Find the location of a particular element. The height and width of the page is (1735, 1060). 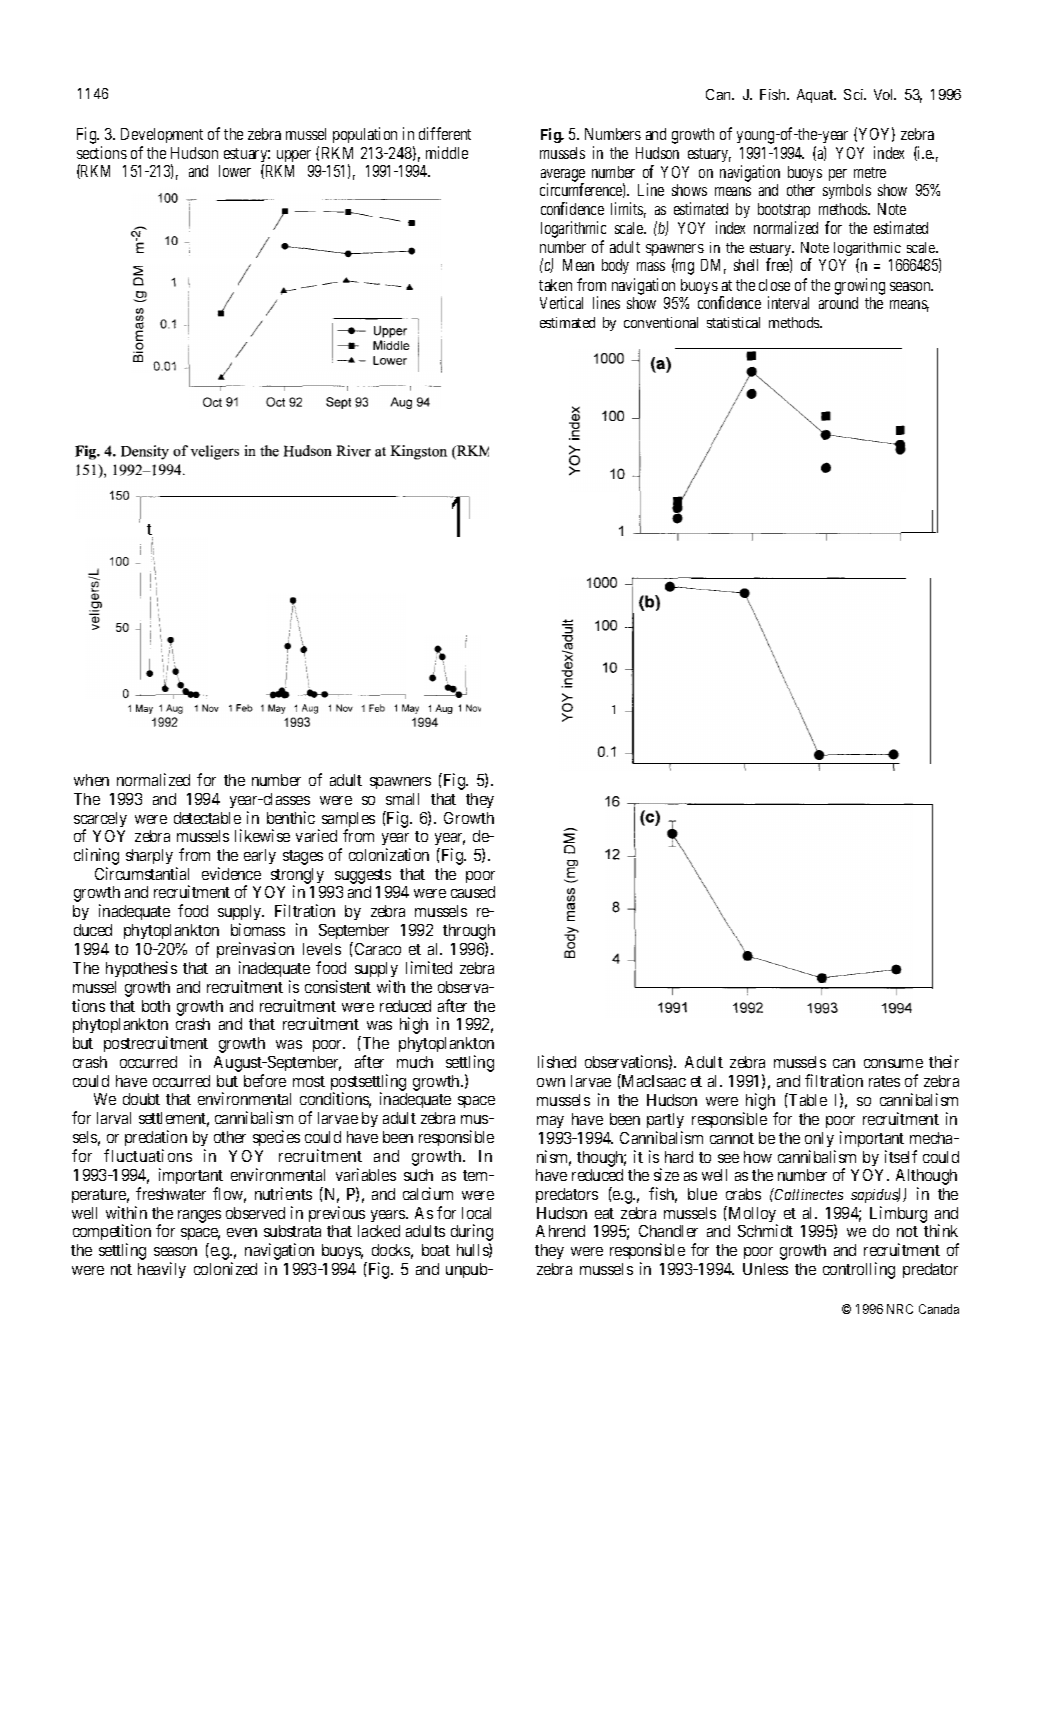

heavily is located at coordinates (162, 1270).
